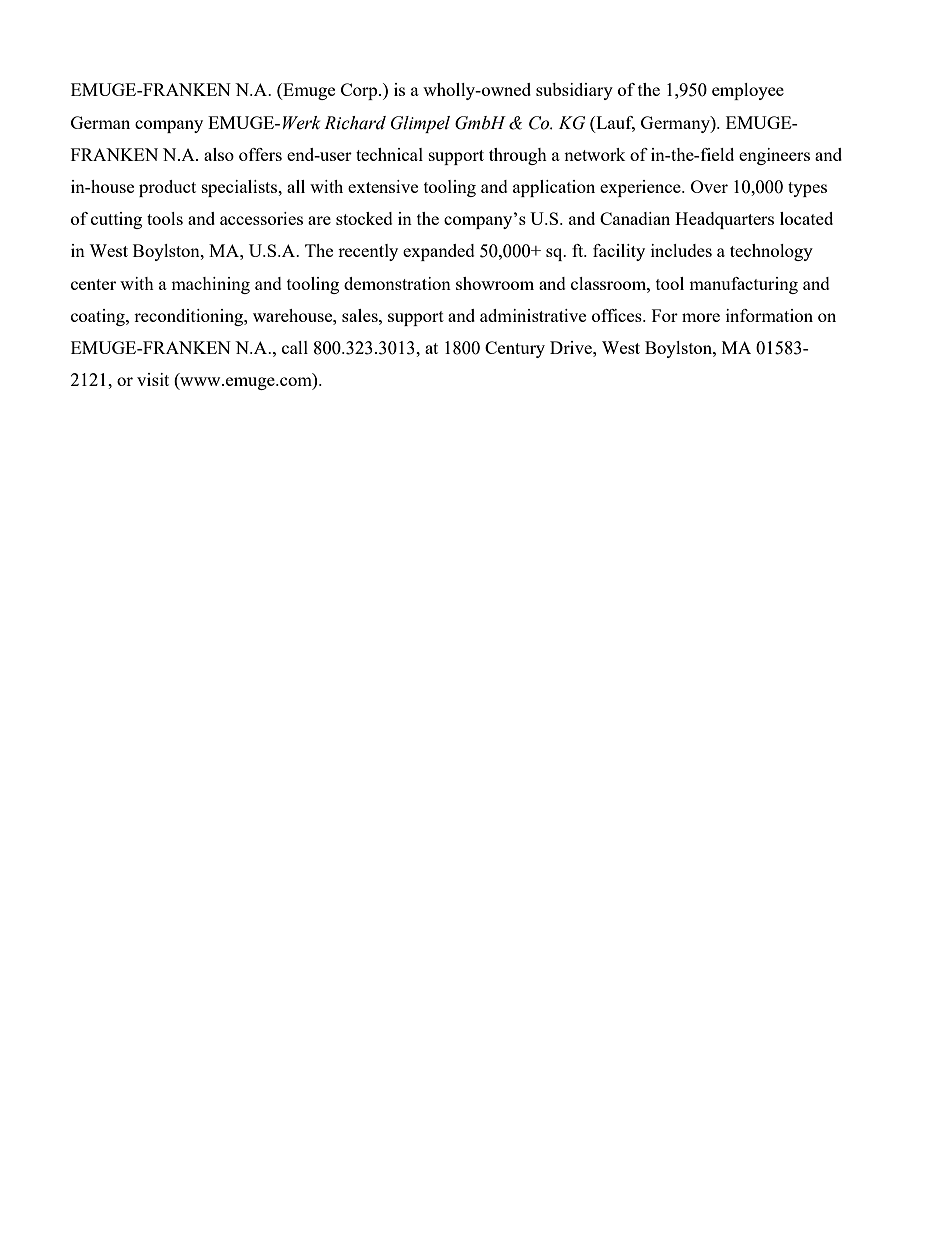 The width and height of the page is (952, 1233). Describe the element at coordinates (724, 220) in the page. I see `Headquarters` at that location.
